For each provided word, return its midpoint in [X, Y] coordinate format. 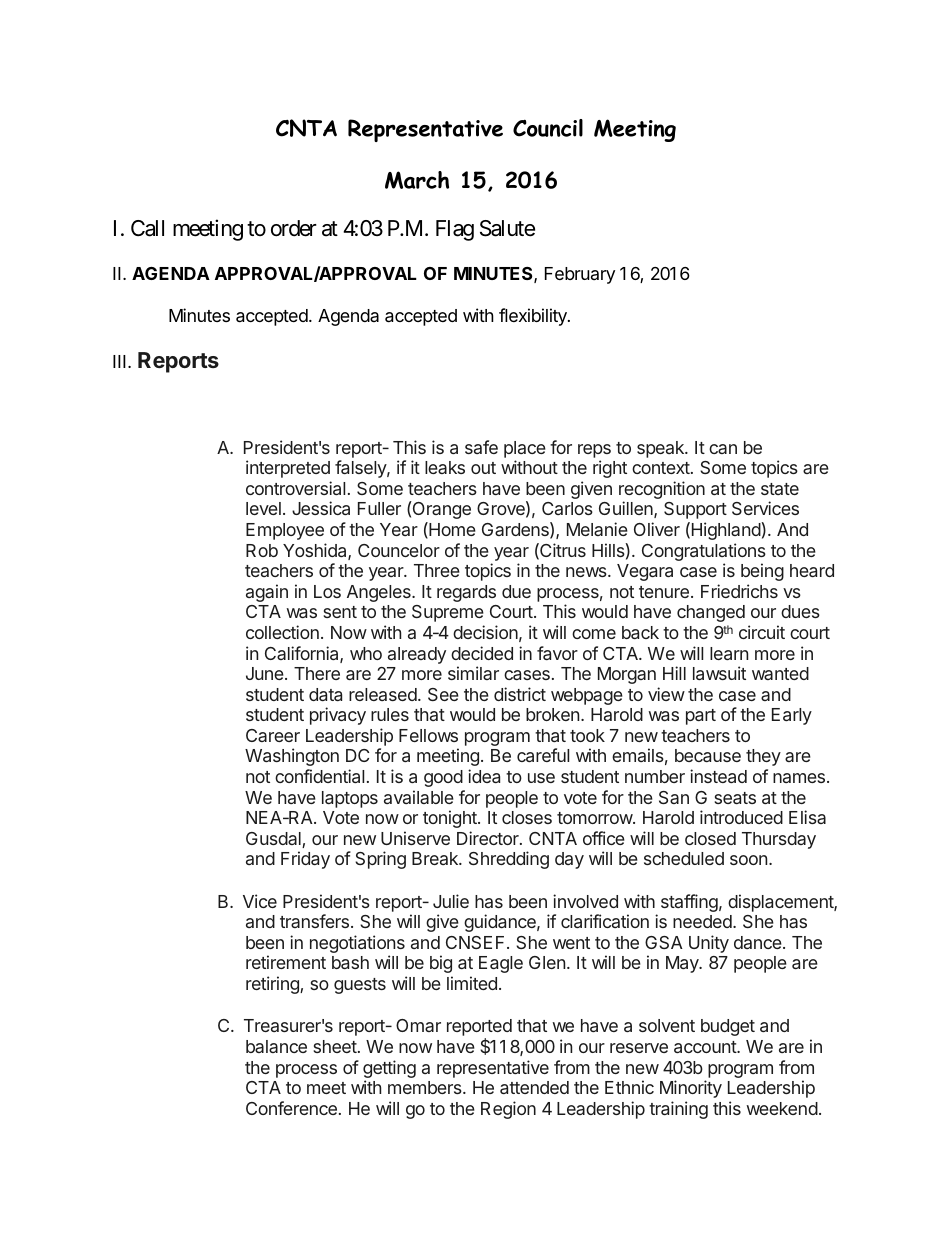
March [417, 180]
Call [147, 228]
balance [276, 1046]
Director [489, 838]
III [119, 361]
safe [481, 447]
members [426, 1087]
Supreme [448, 613]
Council [548, 128]
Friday [305, 860]
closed [710, 838]
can [723, 449]
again [267, 593]
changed [711, 613]
